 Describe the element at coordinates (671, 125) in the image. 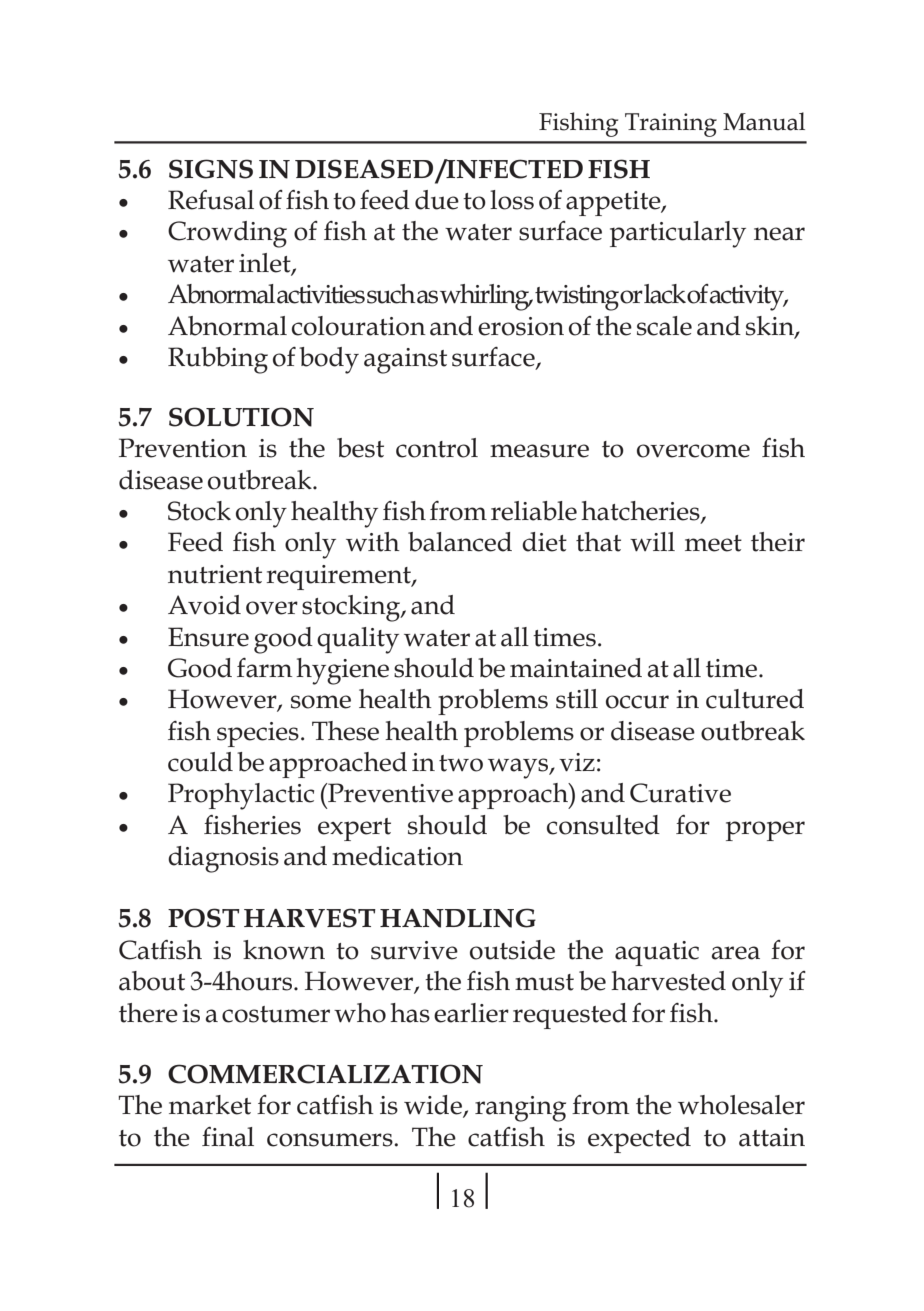

I see `Training` at that location.
